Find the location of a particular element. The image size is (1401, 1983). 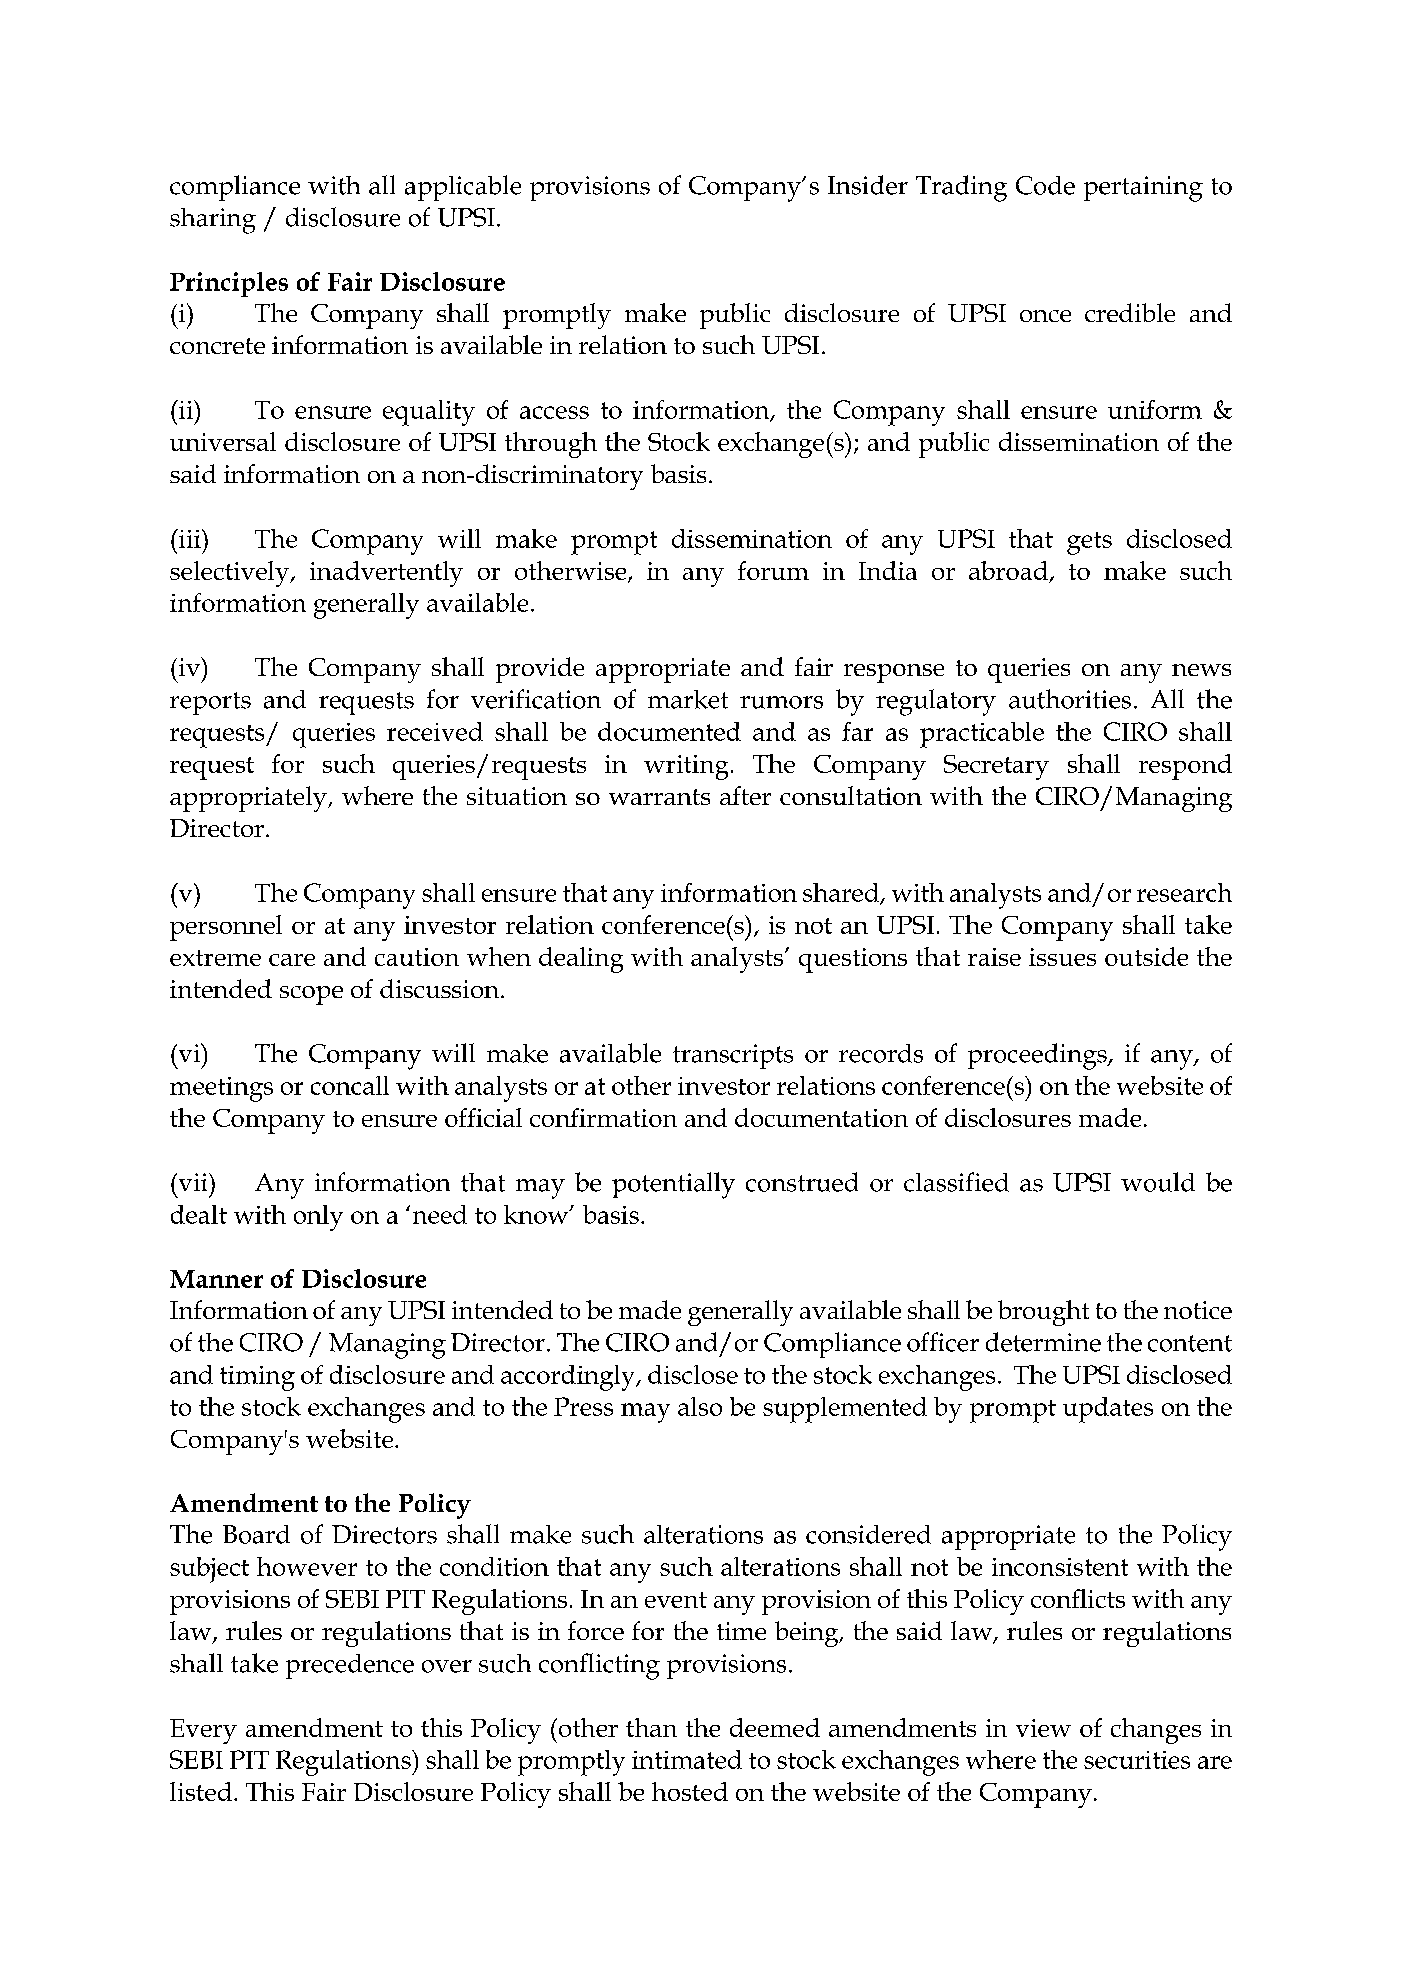

view is located at coordinates (1043, 1728).
